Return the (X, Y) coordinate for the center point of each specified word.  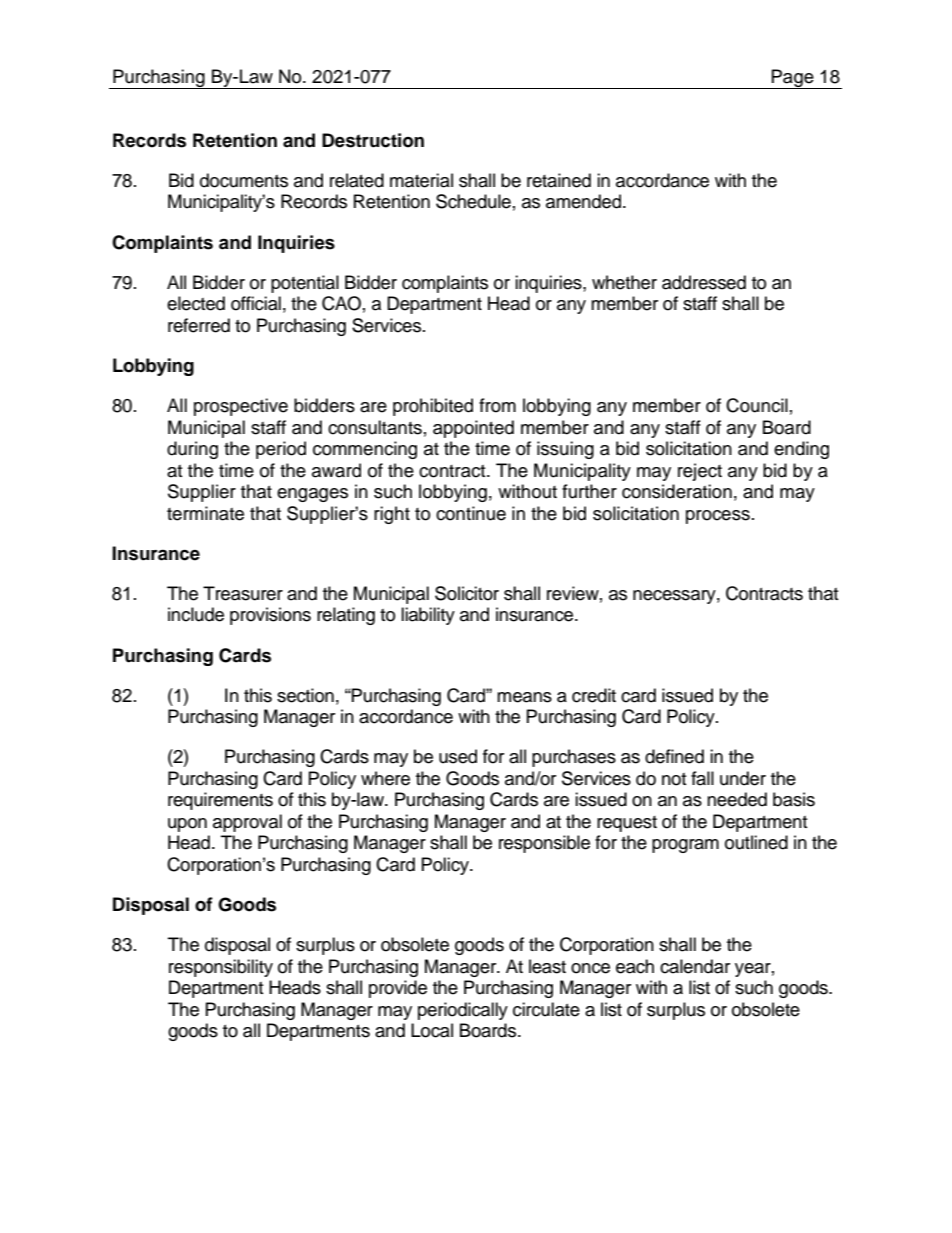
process (718, 517)
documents (244, 180)
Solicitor (467, 593)
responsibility (221, 968)
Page (793, 79)
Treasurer (243, 593)
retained (559, 180)
